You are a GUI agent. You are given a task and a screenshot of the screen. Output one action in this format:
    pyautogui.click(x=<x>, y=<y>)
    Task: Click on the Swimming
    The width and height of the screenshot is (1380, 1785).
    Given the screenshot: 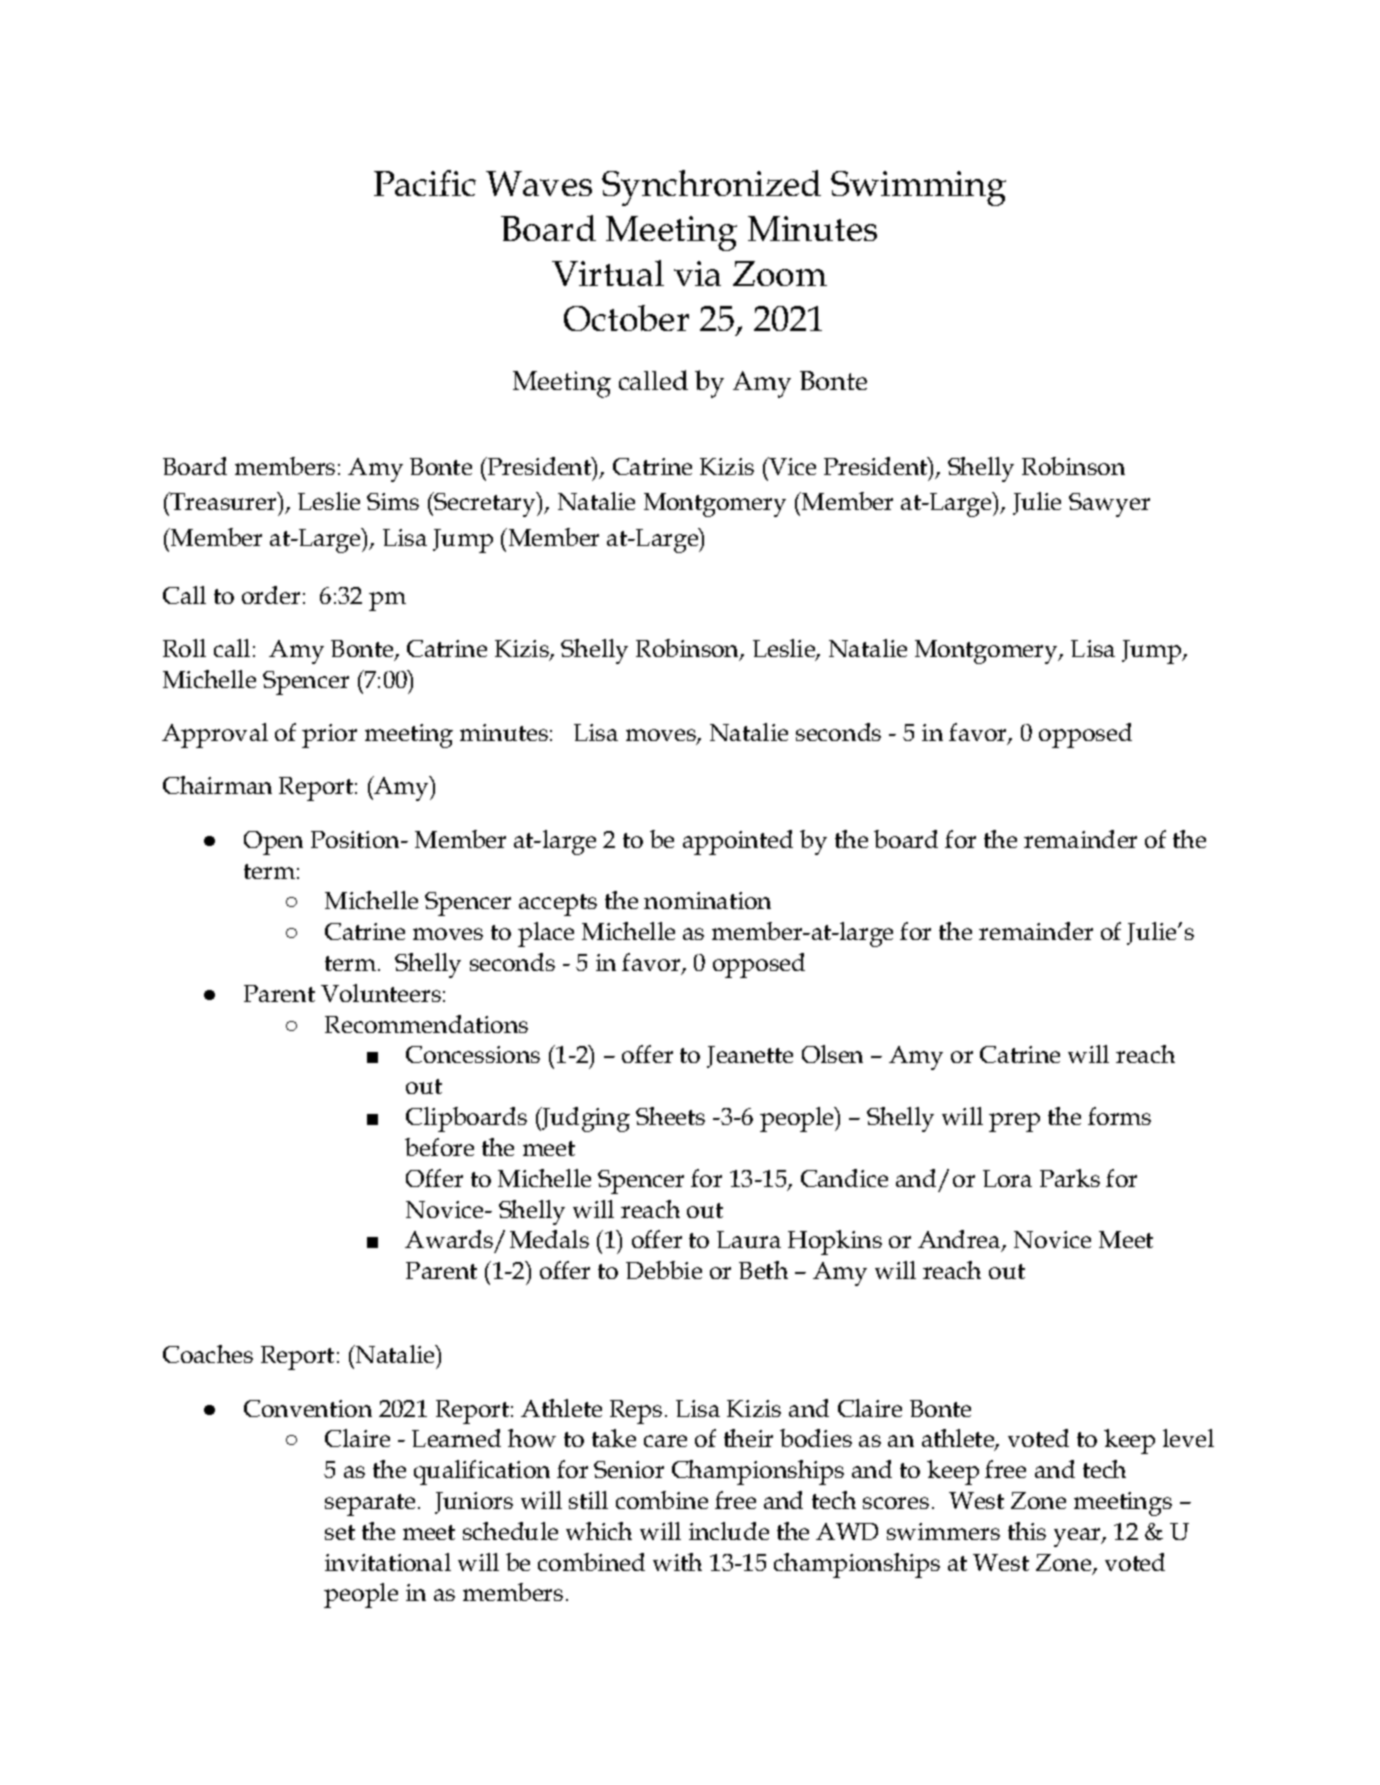 What is the action you would take?
    pyautogui.click(x=918, y=188)
